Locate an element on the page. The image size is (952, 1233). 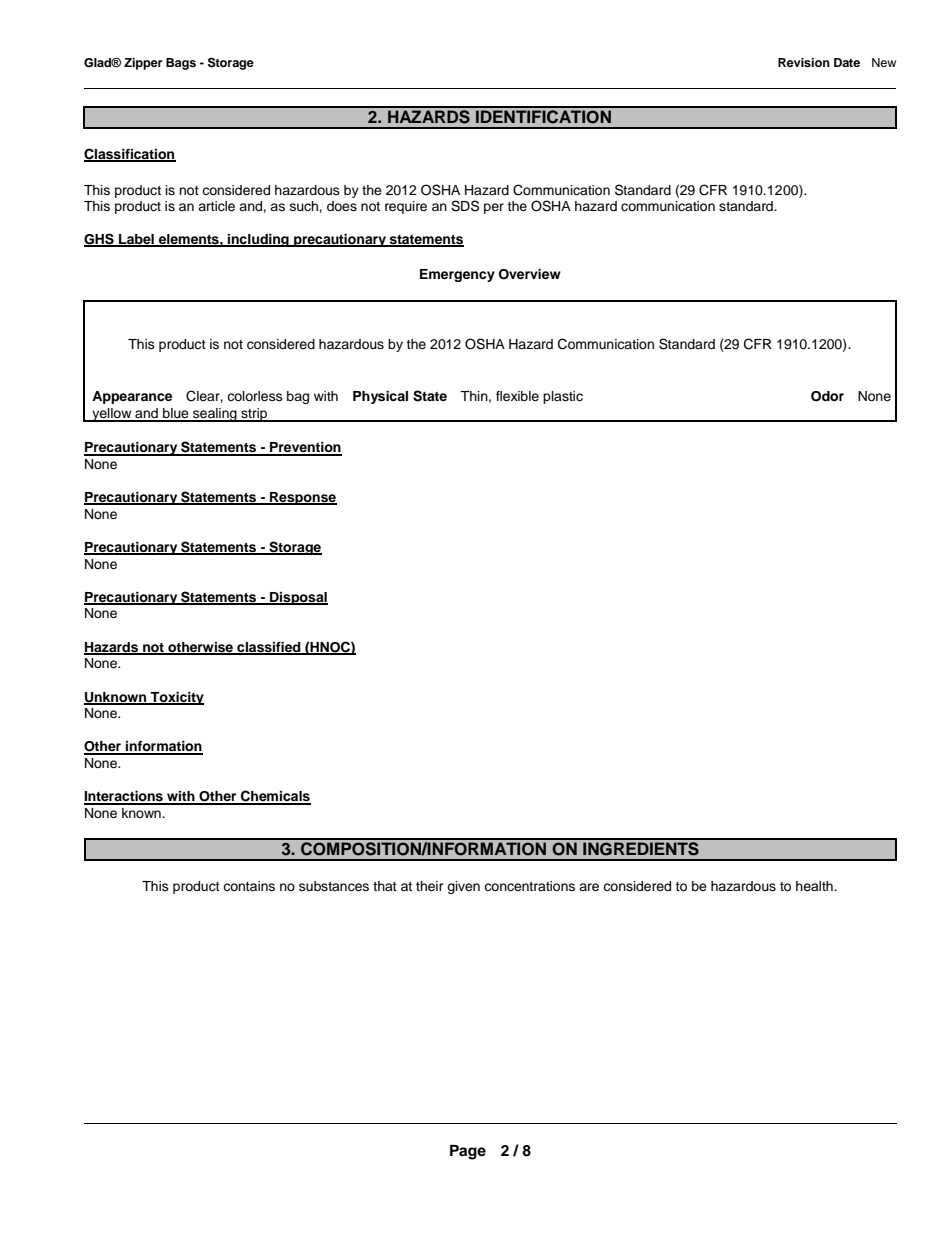
SDS is located at coordinates (465, 206).
